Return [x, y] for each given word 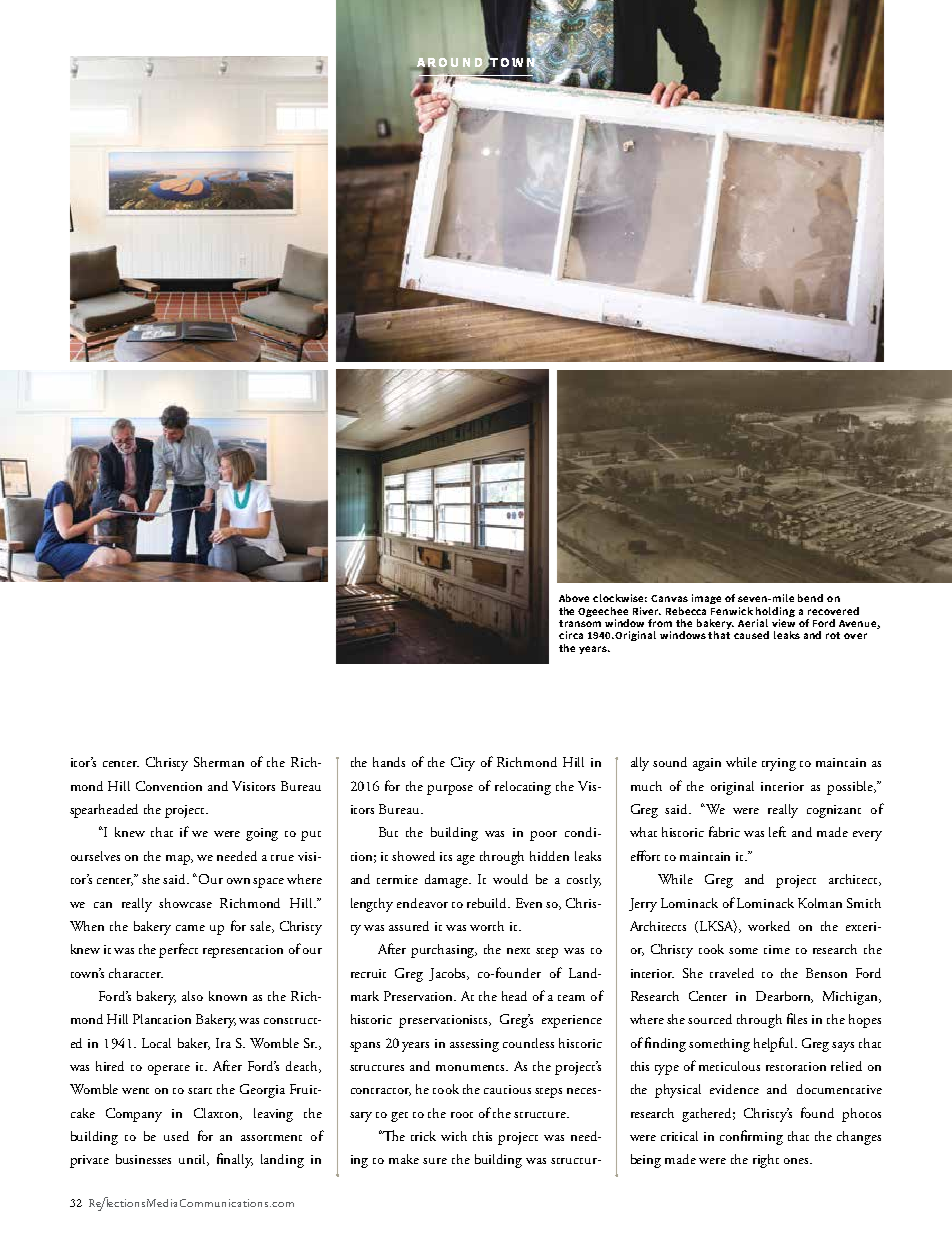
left [777, 831]
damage [448, 881]
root [462, 1115]
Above [574, 598]
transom [580, 623]
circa [571, 635]
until [194, 1160]
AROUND [448, 63]
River [647, 611]
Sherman [219, 762]
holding [775, 612]
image [706, 599]
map [179, 860]
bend [810, 598]
